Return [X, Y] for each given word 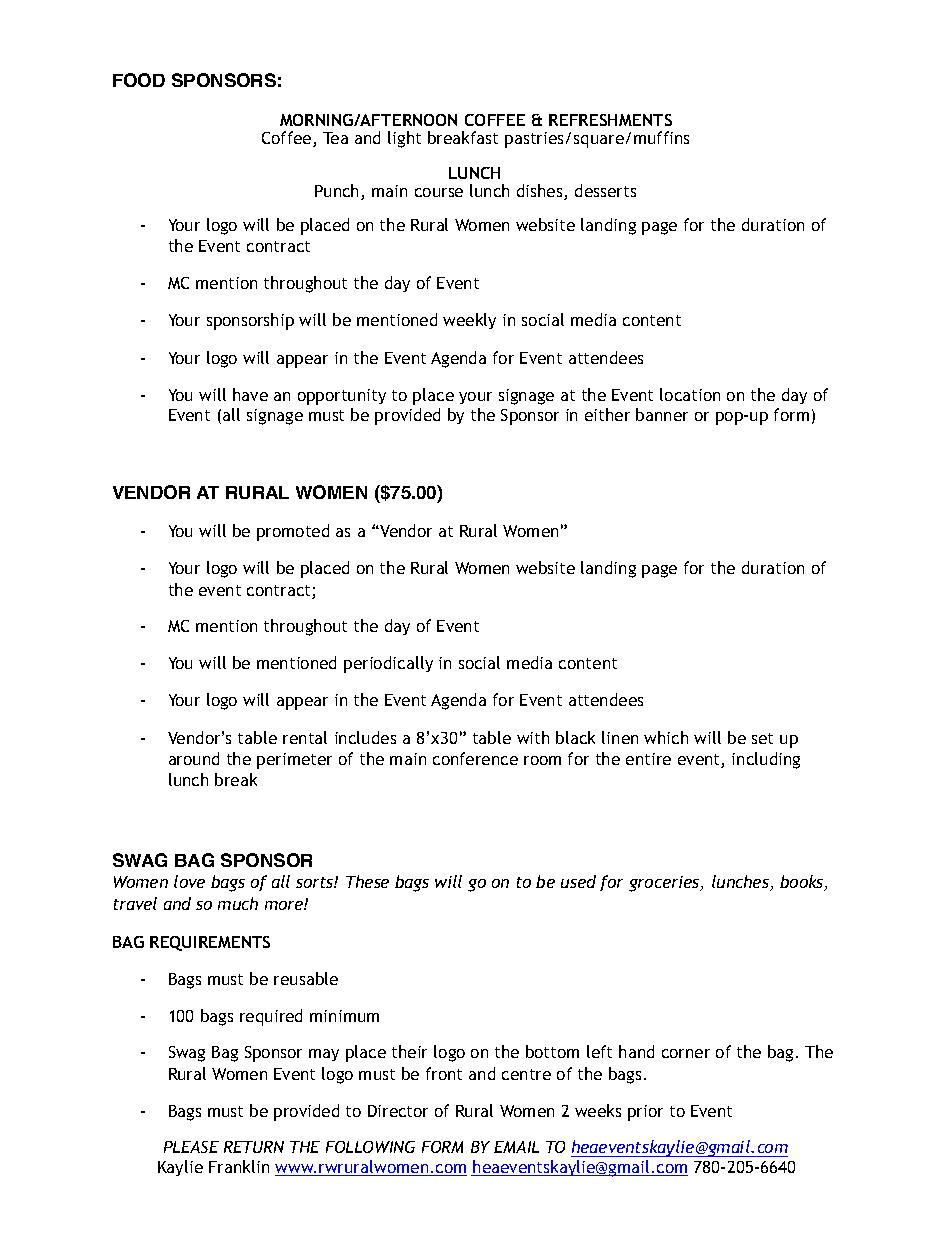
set [762, 738]
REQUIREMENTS [210, 943]
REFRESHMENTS [610, 120]
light [404, 139]
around [194, 758]
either [607, 414]
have [250, 394]
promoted [293, 532]
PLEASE [191, 1147]
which [666, 737]
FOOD [139, 80]
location [690, 394]
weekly [469, 321]
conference [475, 758]
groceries [665, 884]
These [367, 881]
